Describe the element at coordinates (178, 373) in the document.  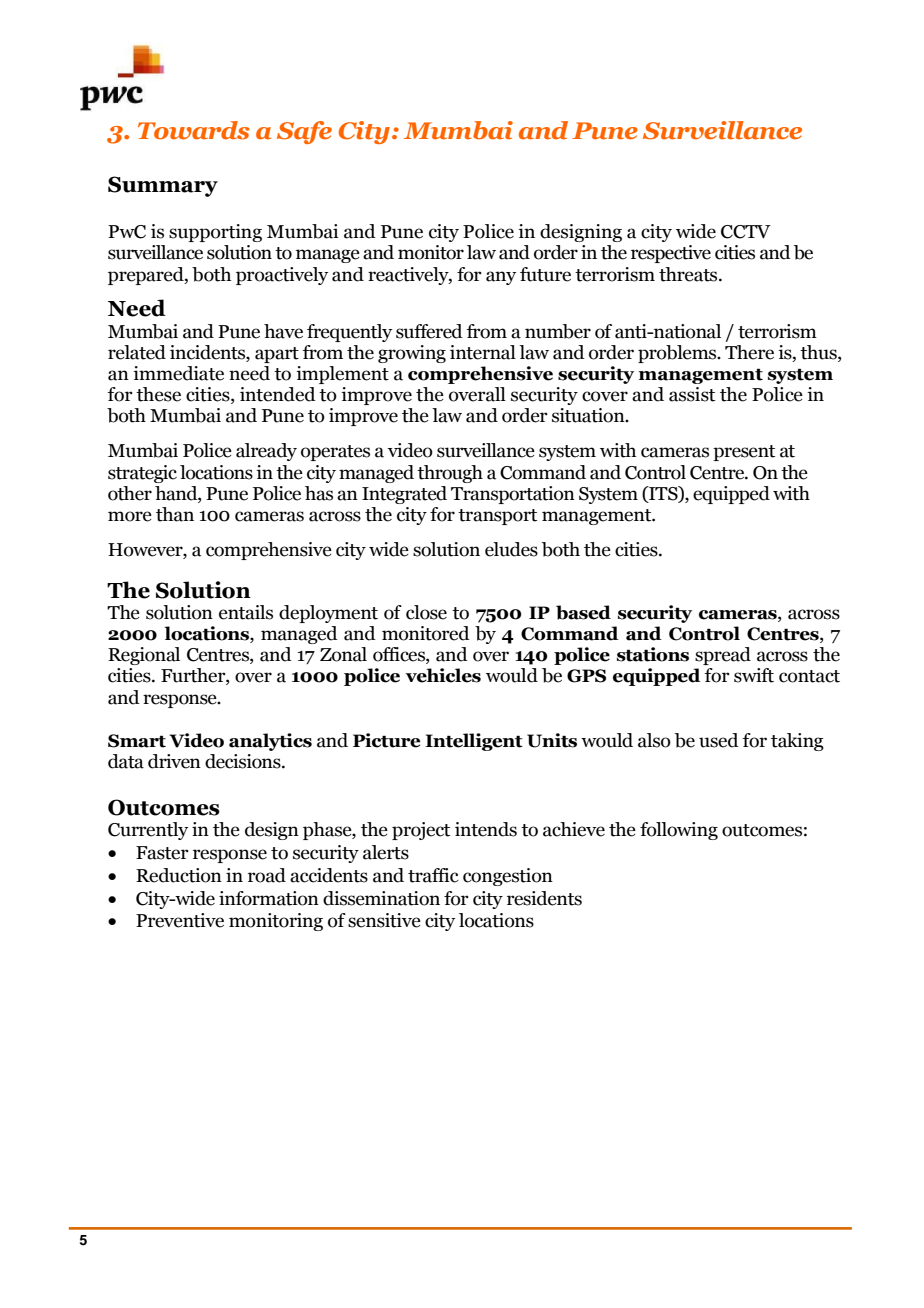
I see `immediate` at that location.
